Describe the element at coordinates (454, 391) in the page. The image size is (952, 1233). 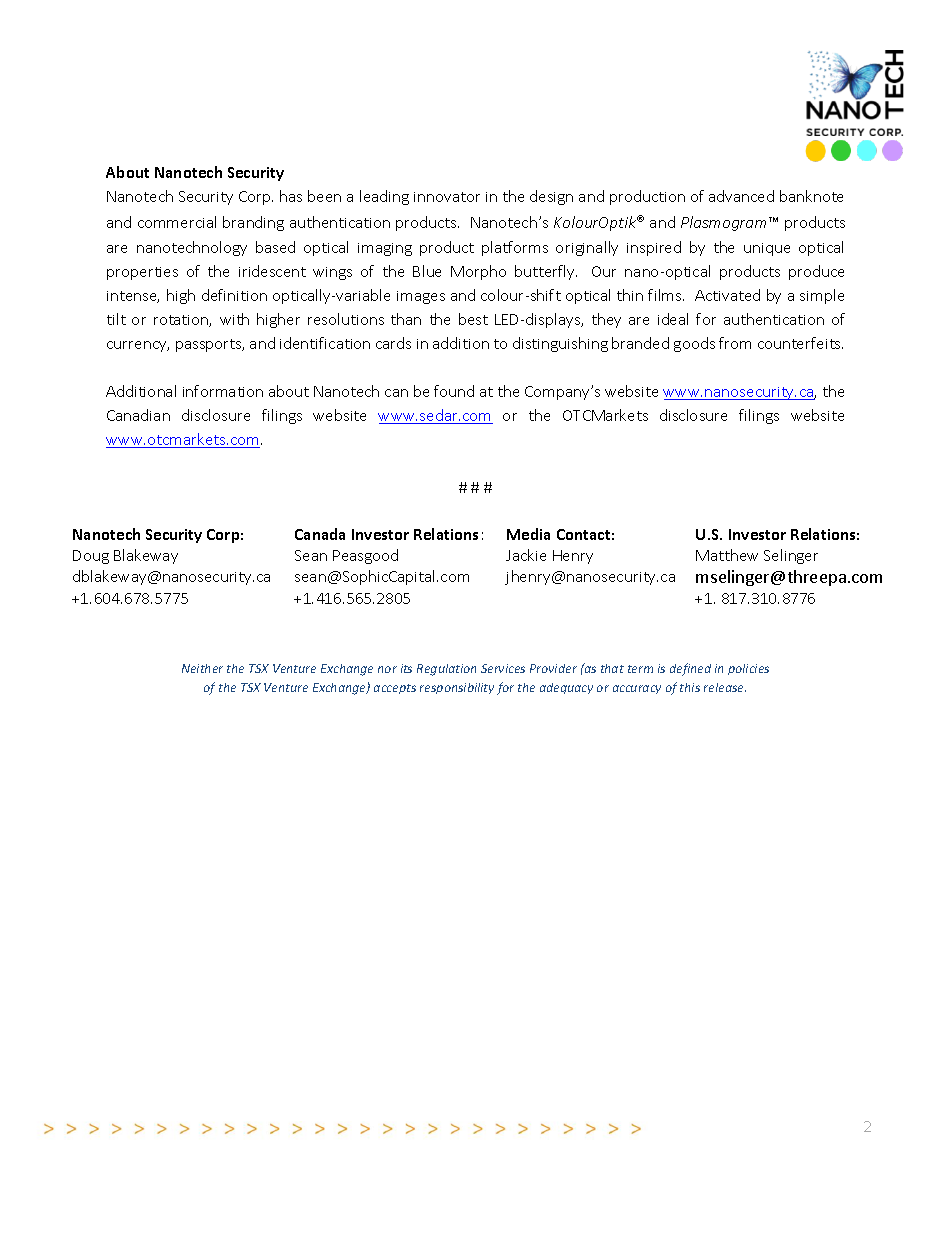
I see `found` at that location.
